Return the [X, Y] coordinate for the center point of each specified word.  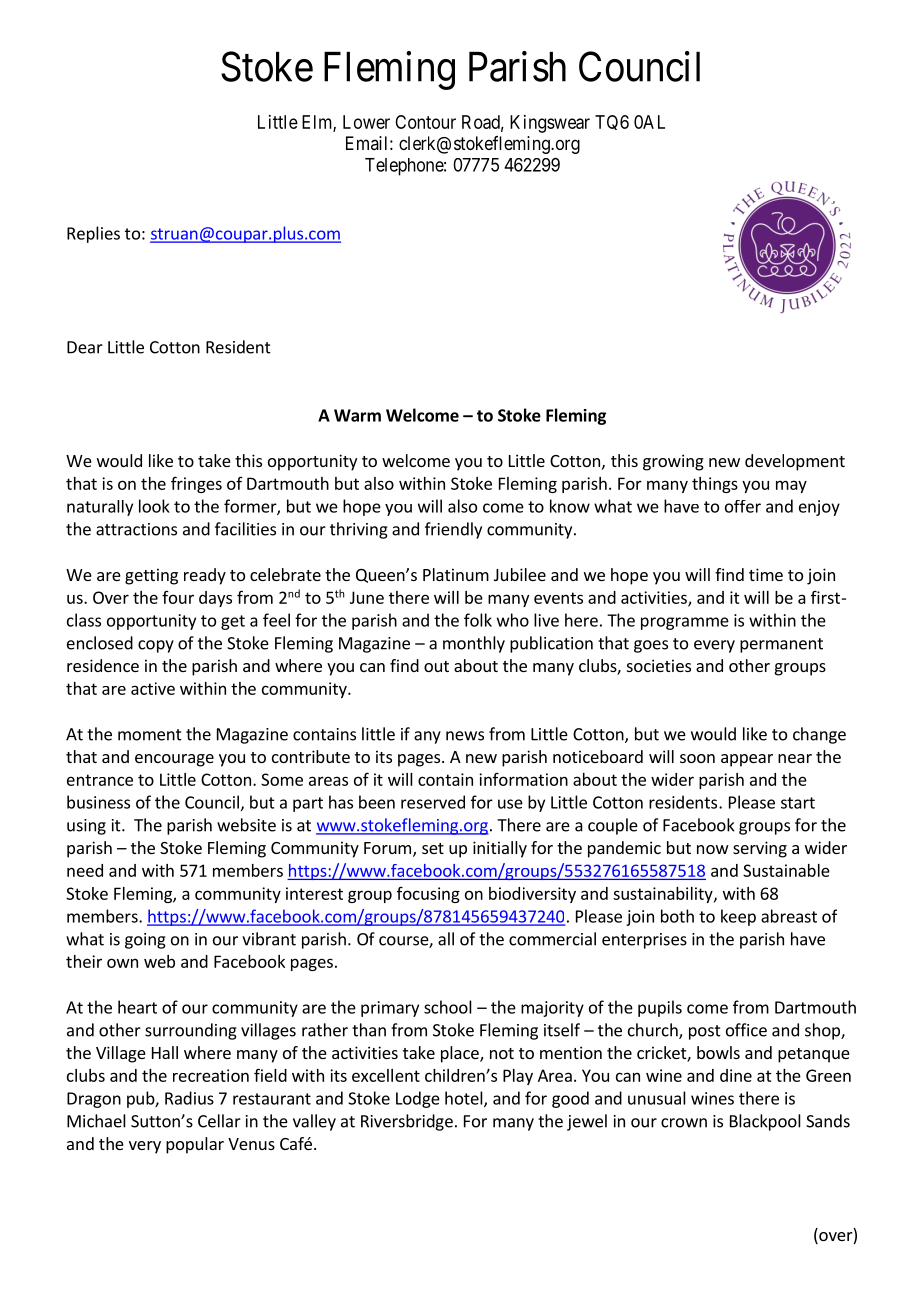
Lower [366, 122]
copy [156, 646]
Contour [425, 122]
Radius [189, 1098]
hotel [465, 1099]
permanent [781, 645]
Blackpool [765, 1122]
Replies [93, 234]
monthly [474, 644]
